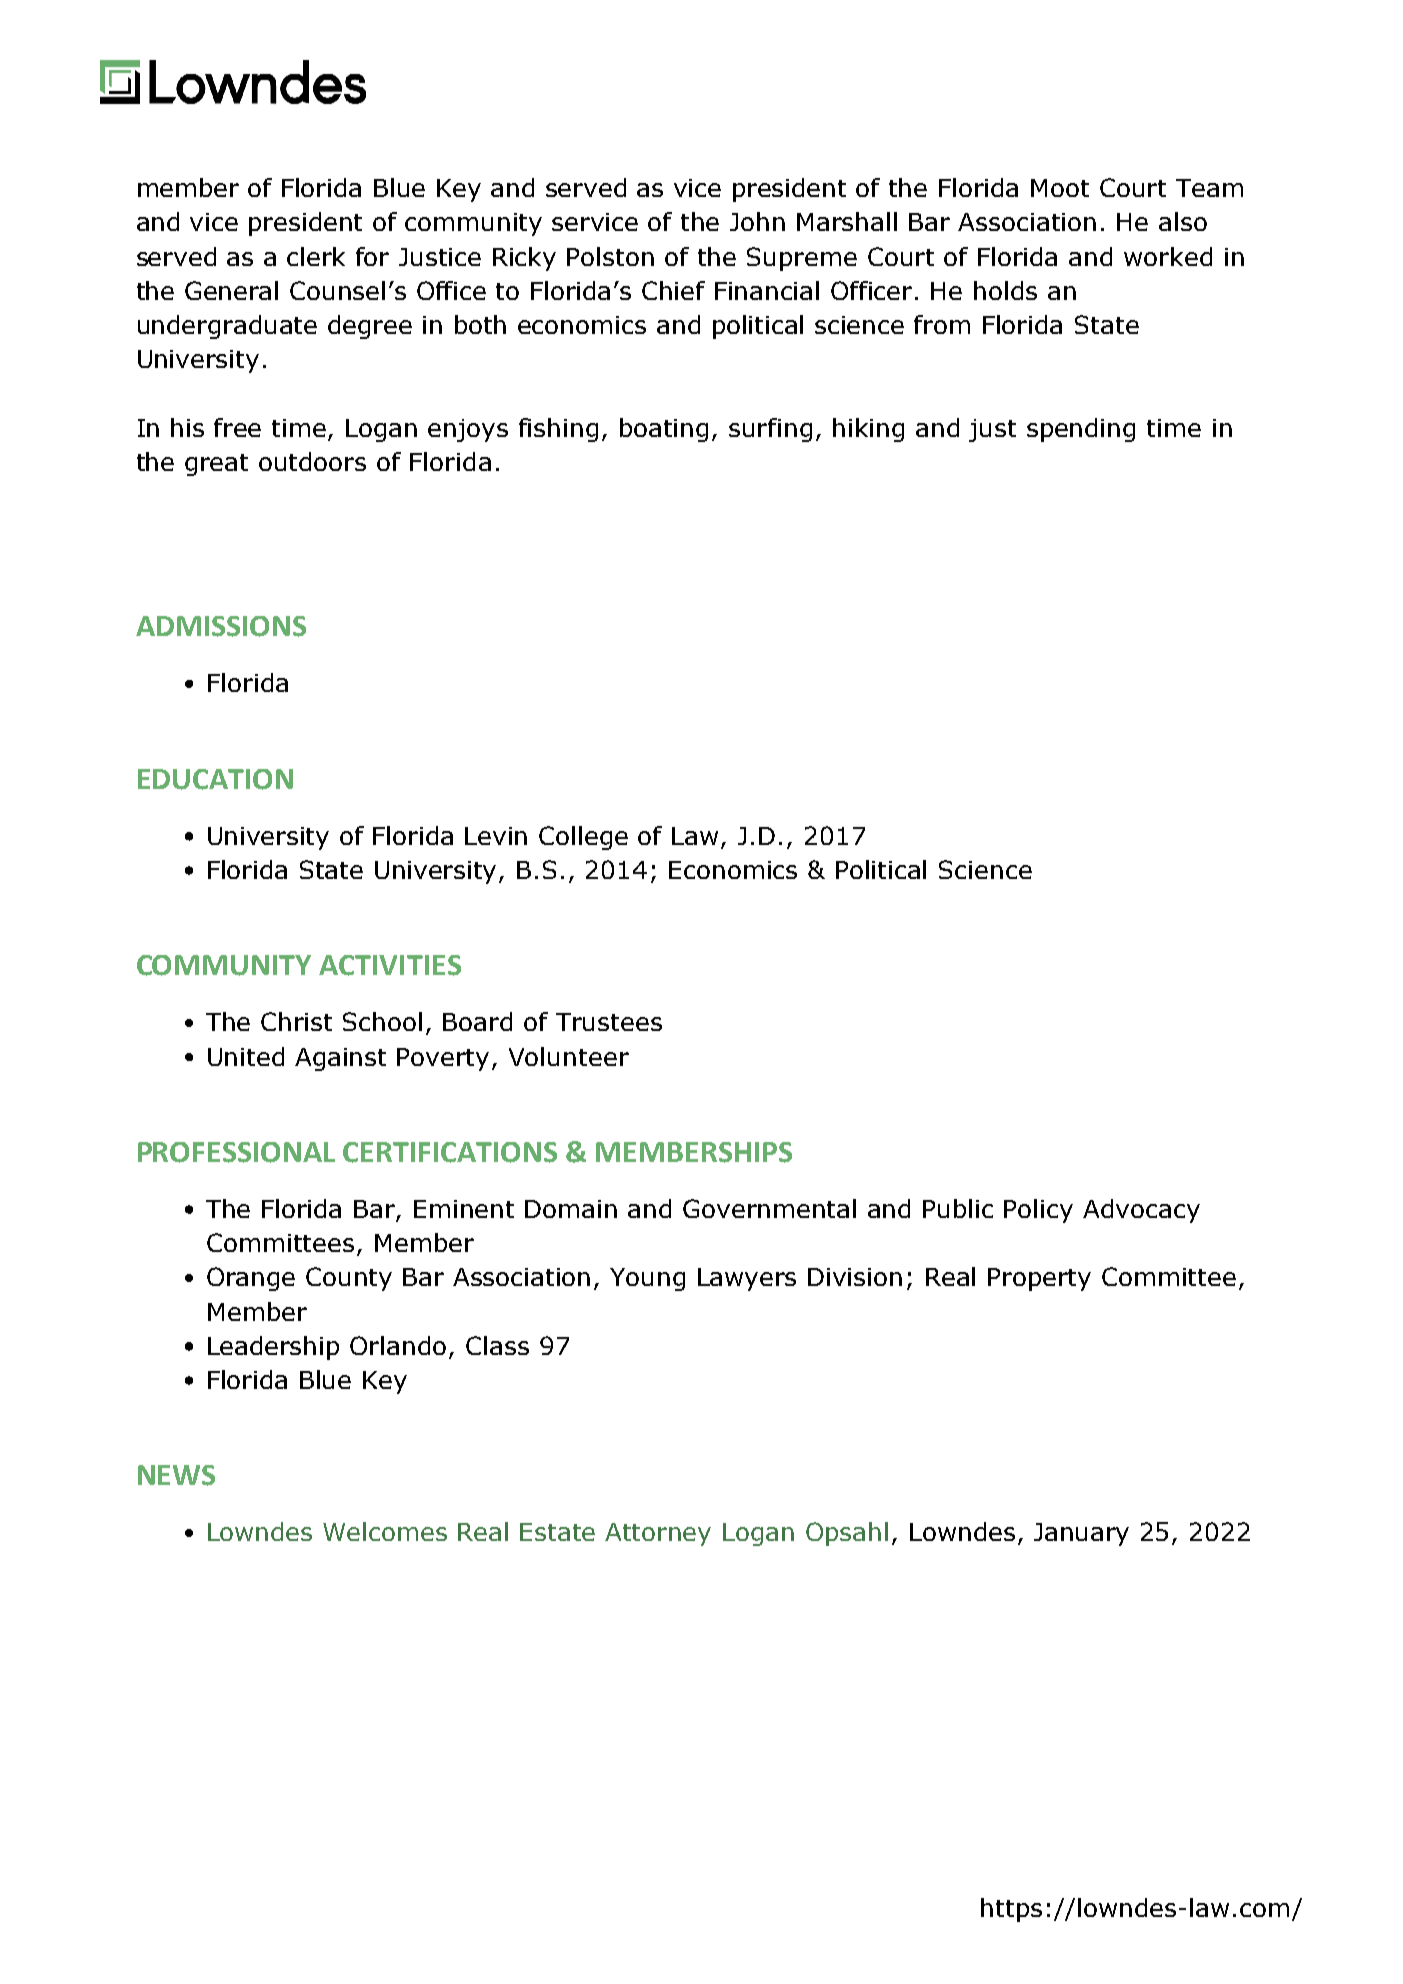 The image size is (1403, 1984). I want to click on College, so click(583, 838).
